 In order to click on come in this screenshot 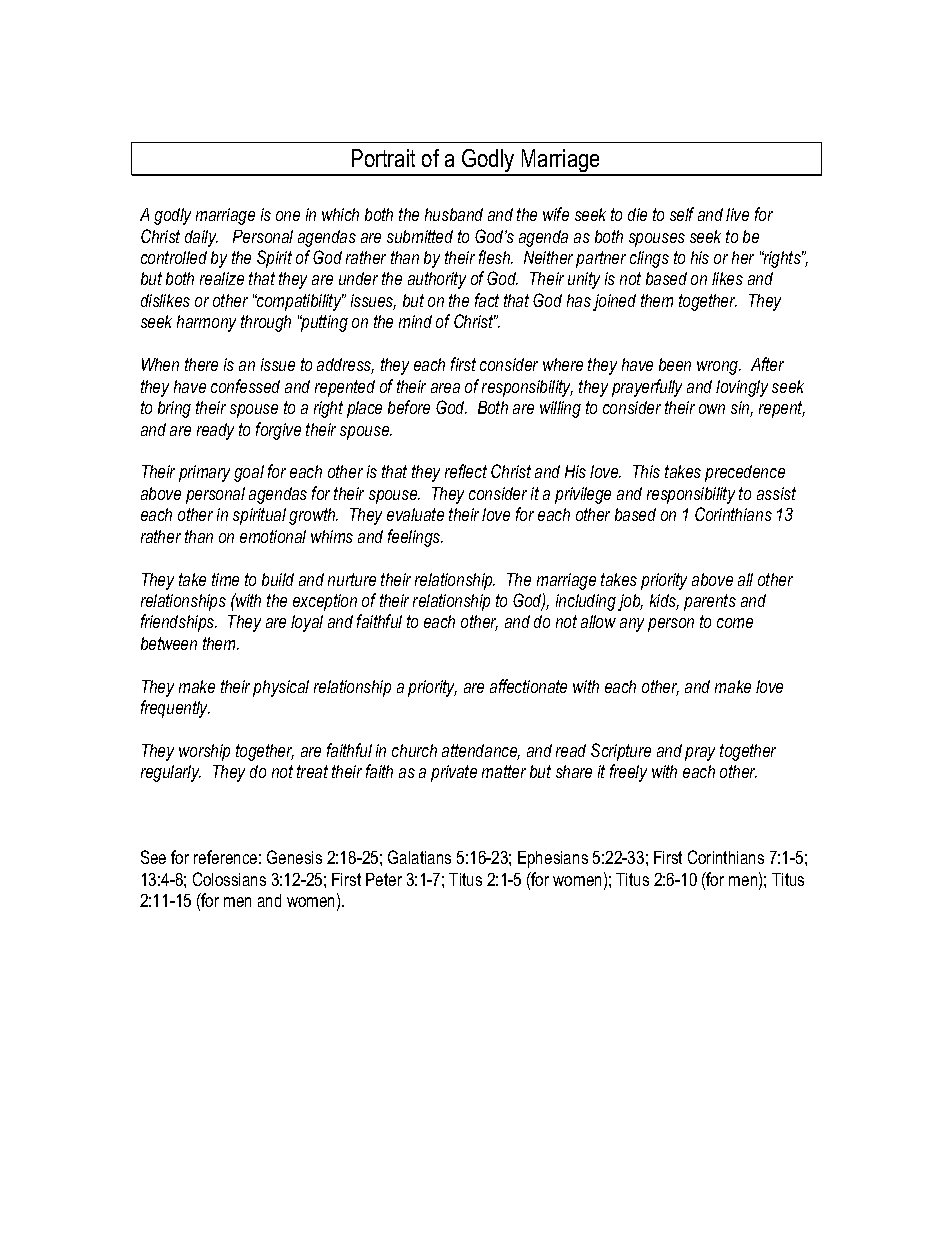, I will do `click(735, 623)`.
